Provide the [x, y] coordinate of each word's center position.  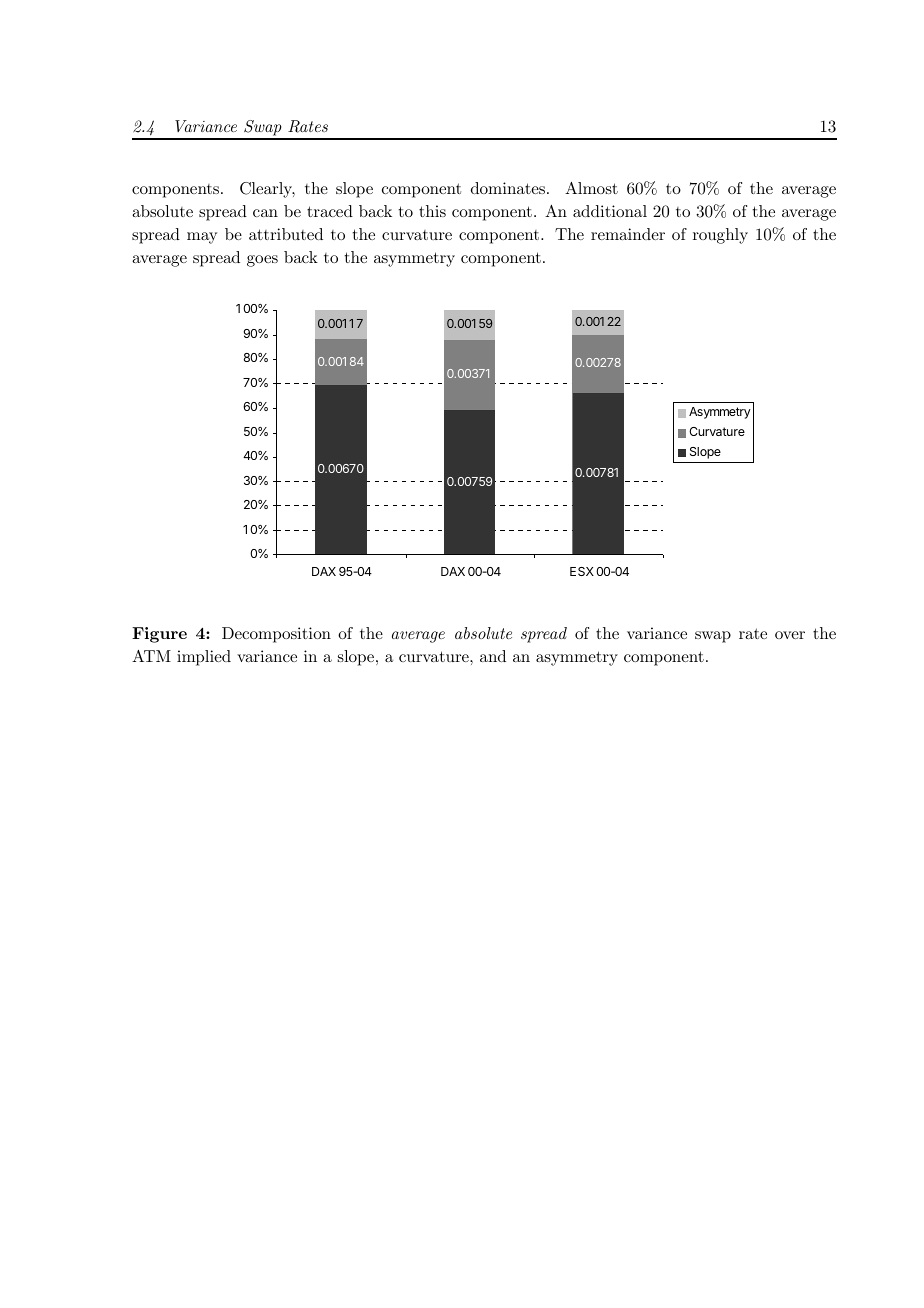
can [265, 213]
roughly [720, 236]
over [790, 635]
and [493, 656]
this [432, 211]
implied [204, 658]
